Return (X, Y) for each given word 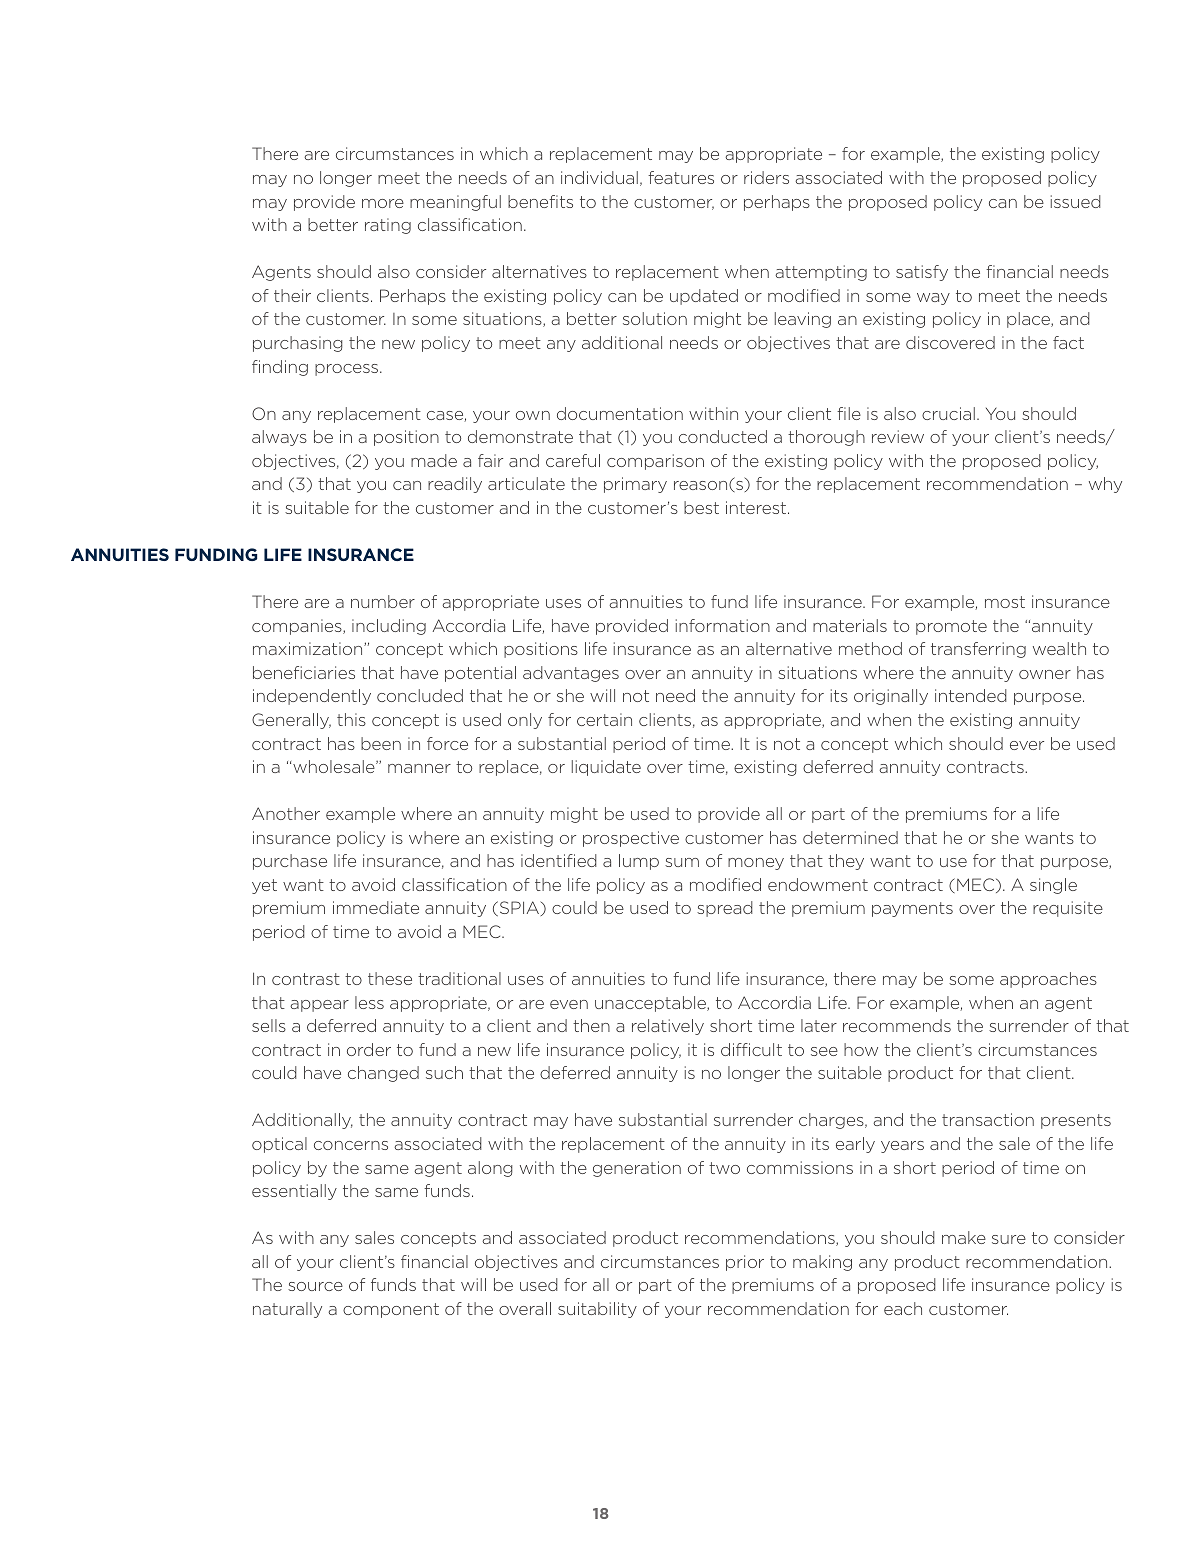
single (1053, 886)
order (369, 1049)
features (681, 177)
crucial (948, 413)
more (383, 203)
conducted (723, 436)
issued (1076, 201)
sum (682, 862)
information (723, 625)
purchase (290, 862)
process (346, 370)
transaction (988, 1119)
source (315, 1286)
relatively (668, 1027)
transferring (978, 650)
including (389, 627)
